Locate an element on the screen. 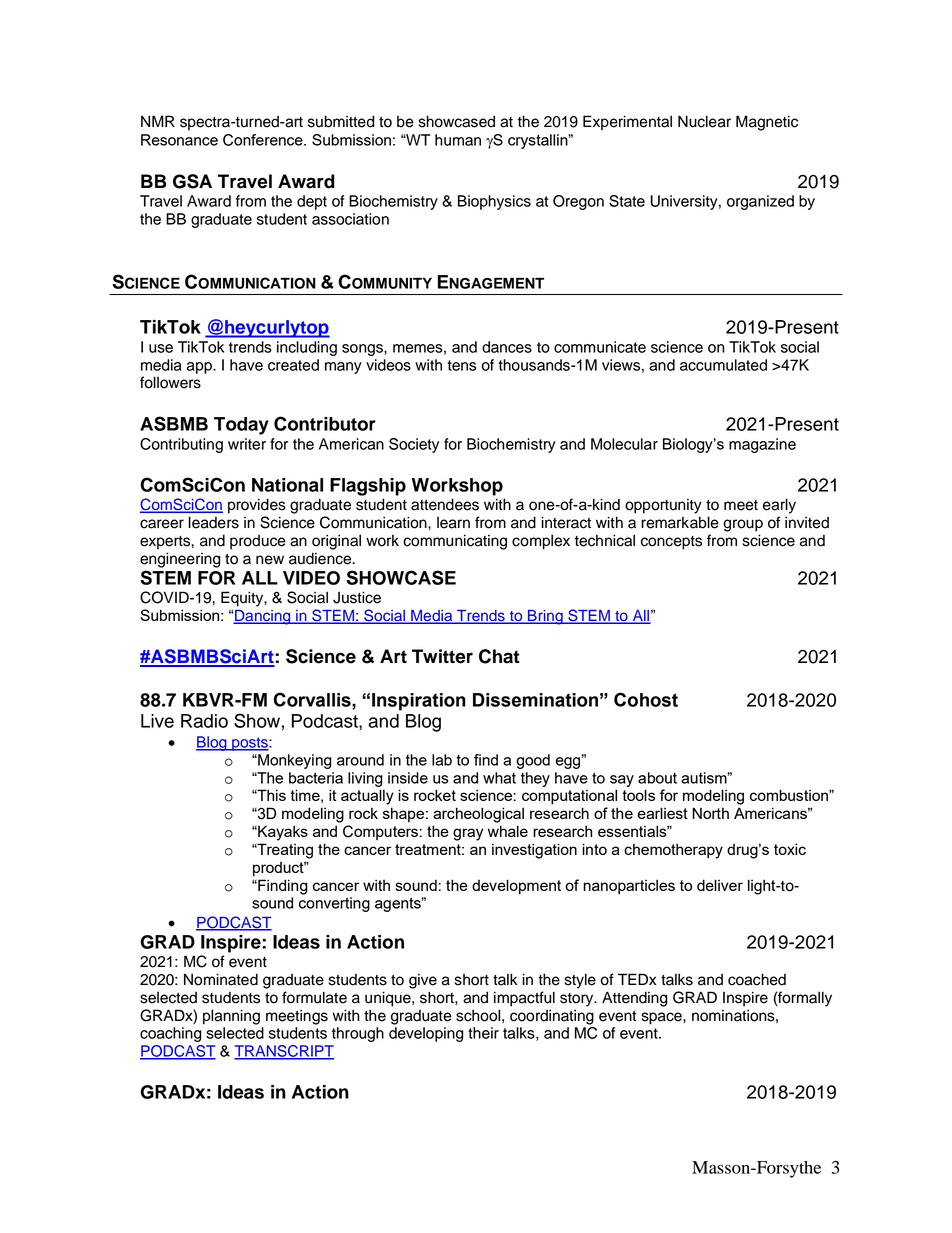  North is located at coordinates (710, 813).
